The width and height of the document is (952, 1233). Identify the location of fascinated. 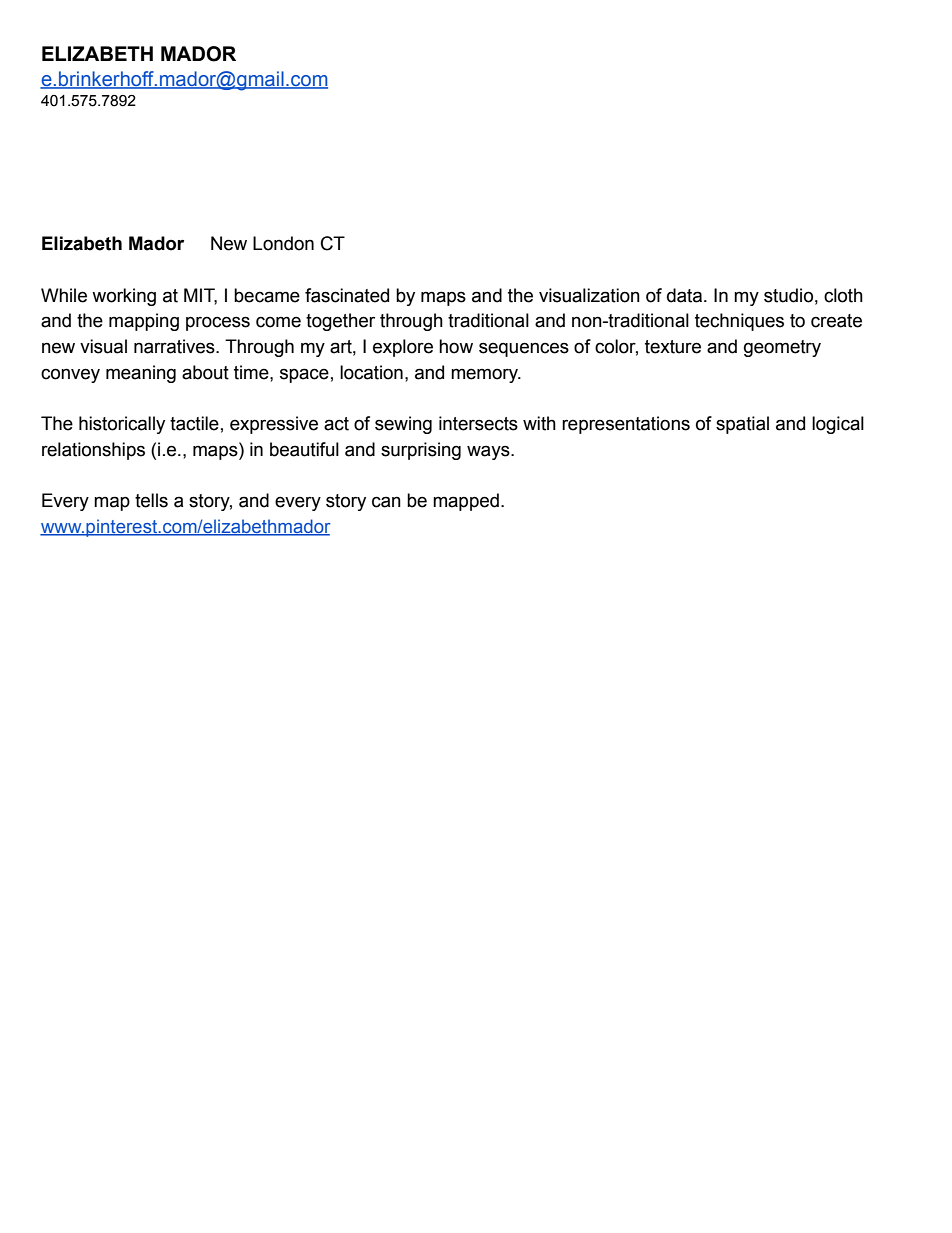
(347, 295).
